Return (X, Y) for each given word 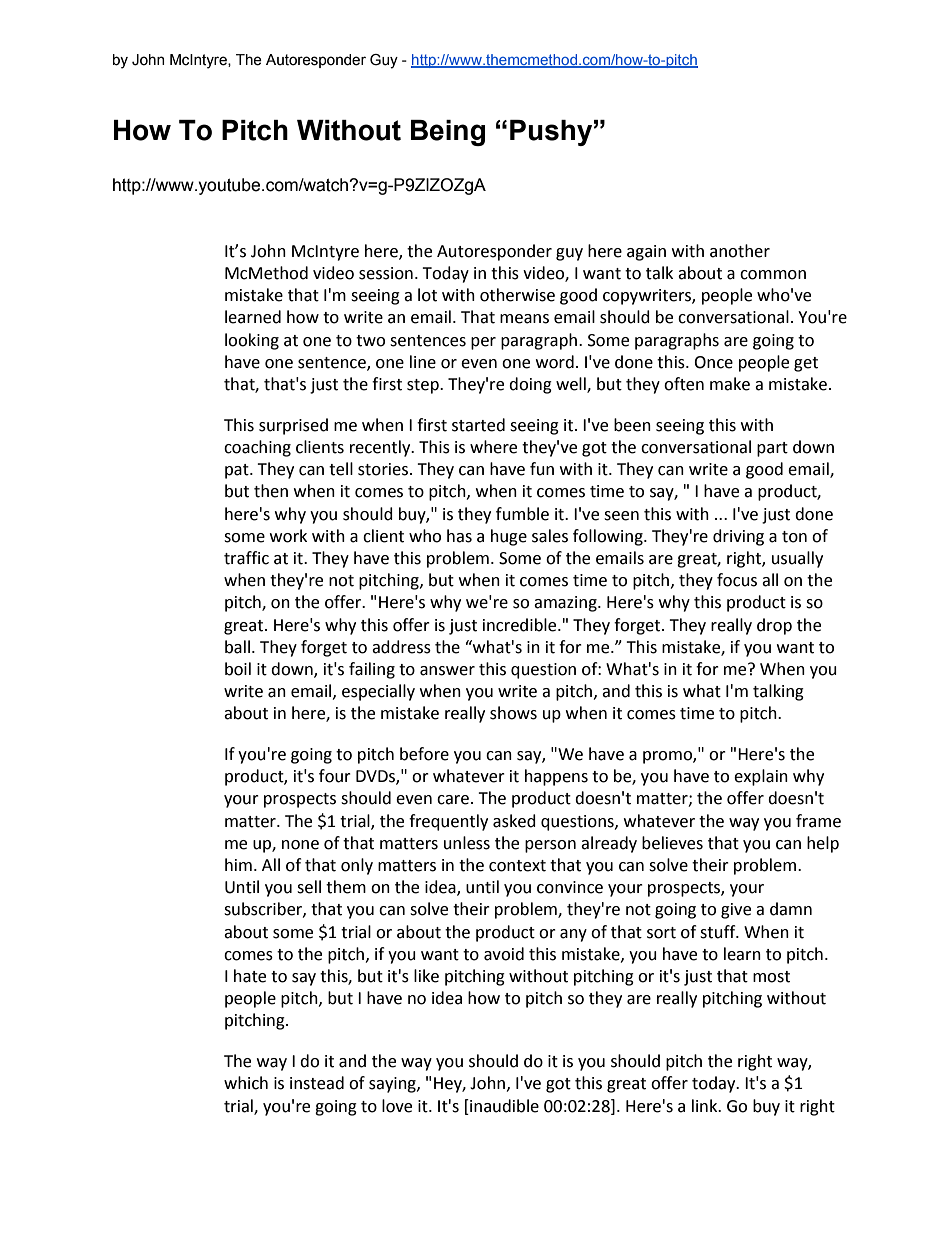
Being (448, 133)
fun (542, 469)
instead (317, 1083)
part (772, 449)
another (740, 251)
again (646, 253)
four (335, 776)
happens (556, 777)
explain (761, 777)
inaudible (503, 1106)
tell (341, 469)
